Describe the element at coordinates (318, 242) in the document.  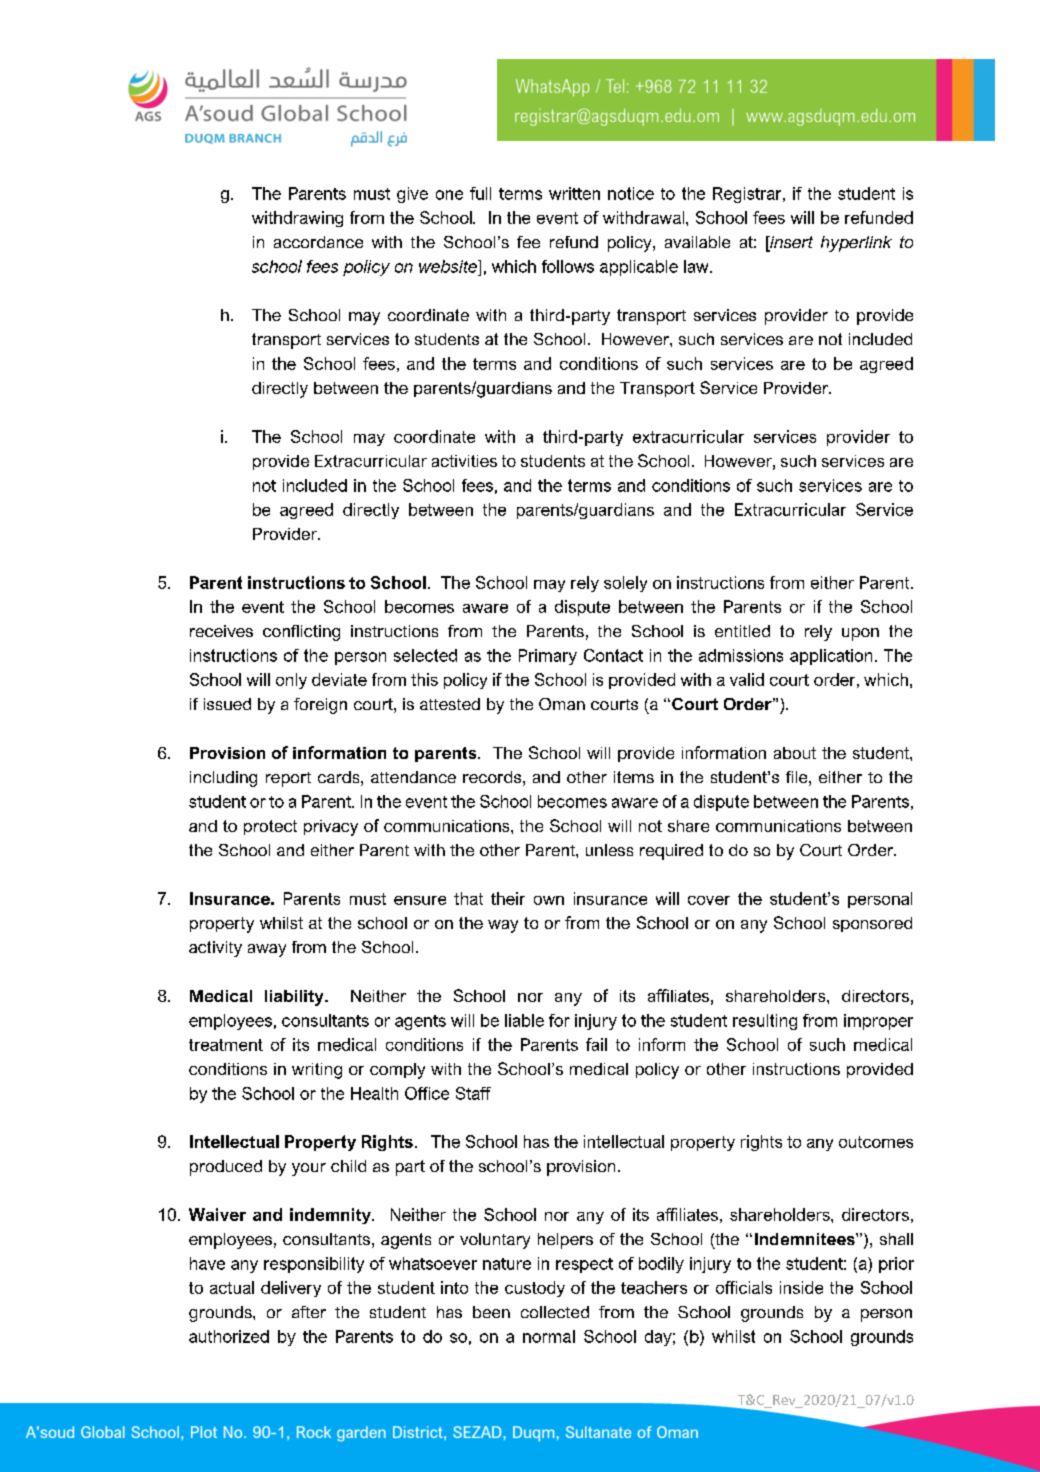
I see `accordance` at that location.
